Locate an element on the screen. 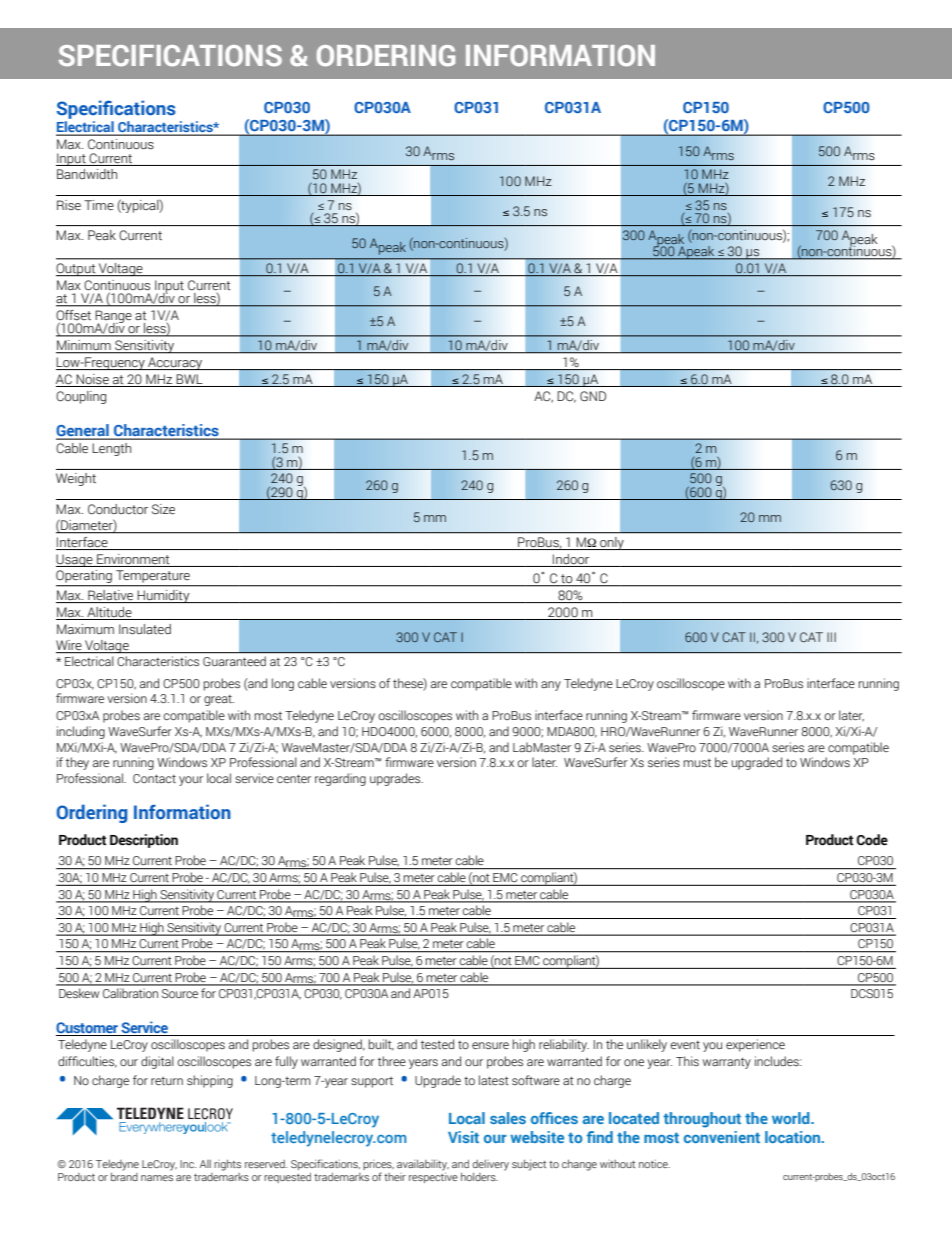 This screenshot has width=952, height=1233. Visit is located at coordinates (463, 1137).
